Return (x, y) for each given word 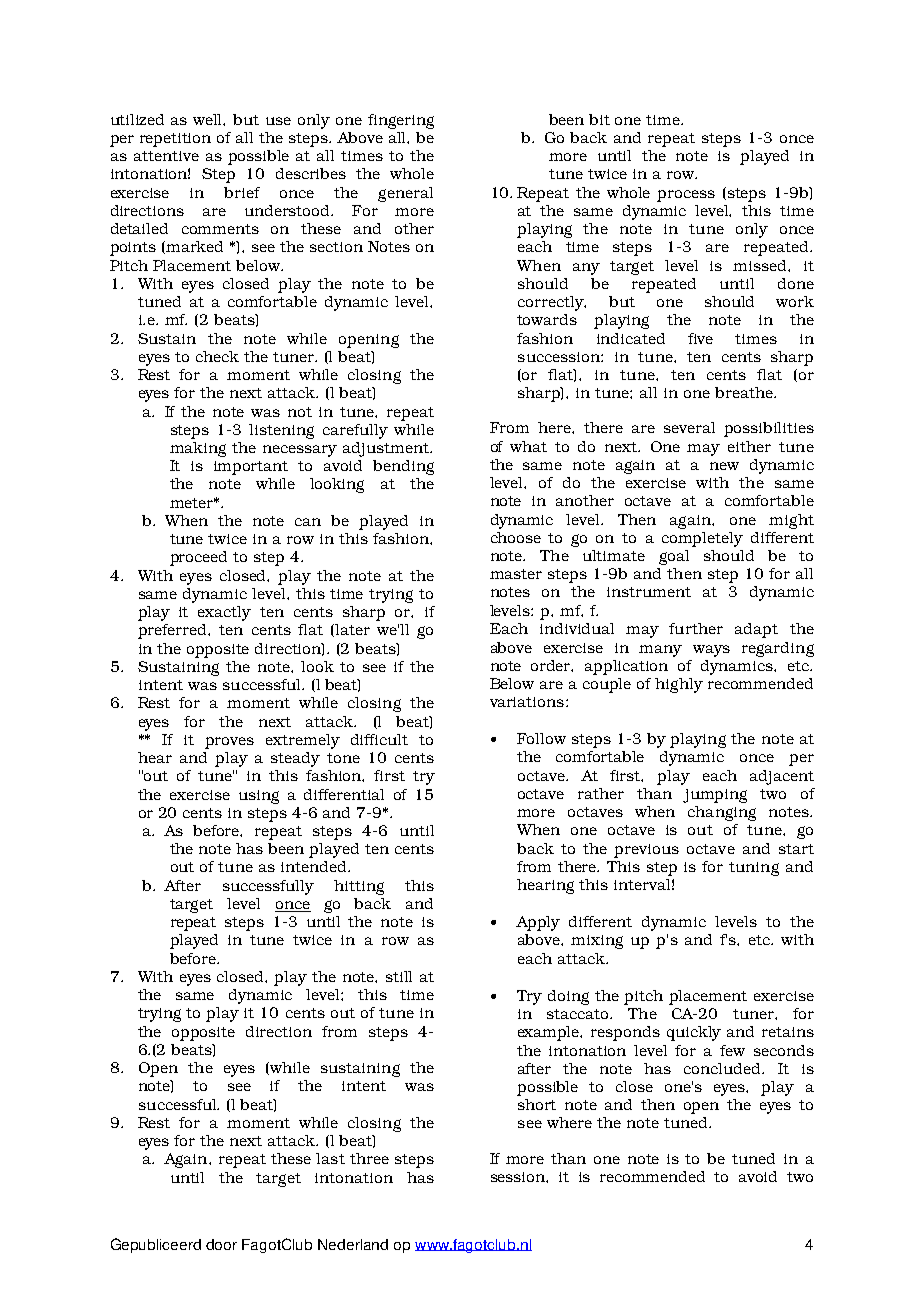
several (689, 427)
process (686, 196)
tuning (754, 869)
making (198, 449)
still (399, 976)
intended (315, 866)
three (369, 1158)
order (552, 666)
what (528, 446)
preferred (173, 631)
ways (711, 651)
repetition (175, 140)
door (221, 1244)
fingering (401, 121)
